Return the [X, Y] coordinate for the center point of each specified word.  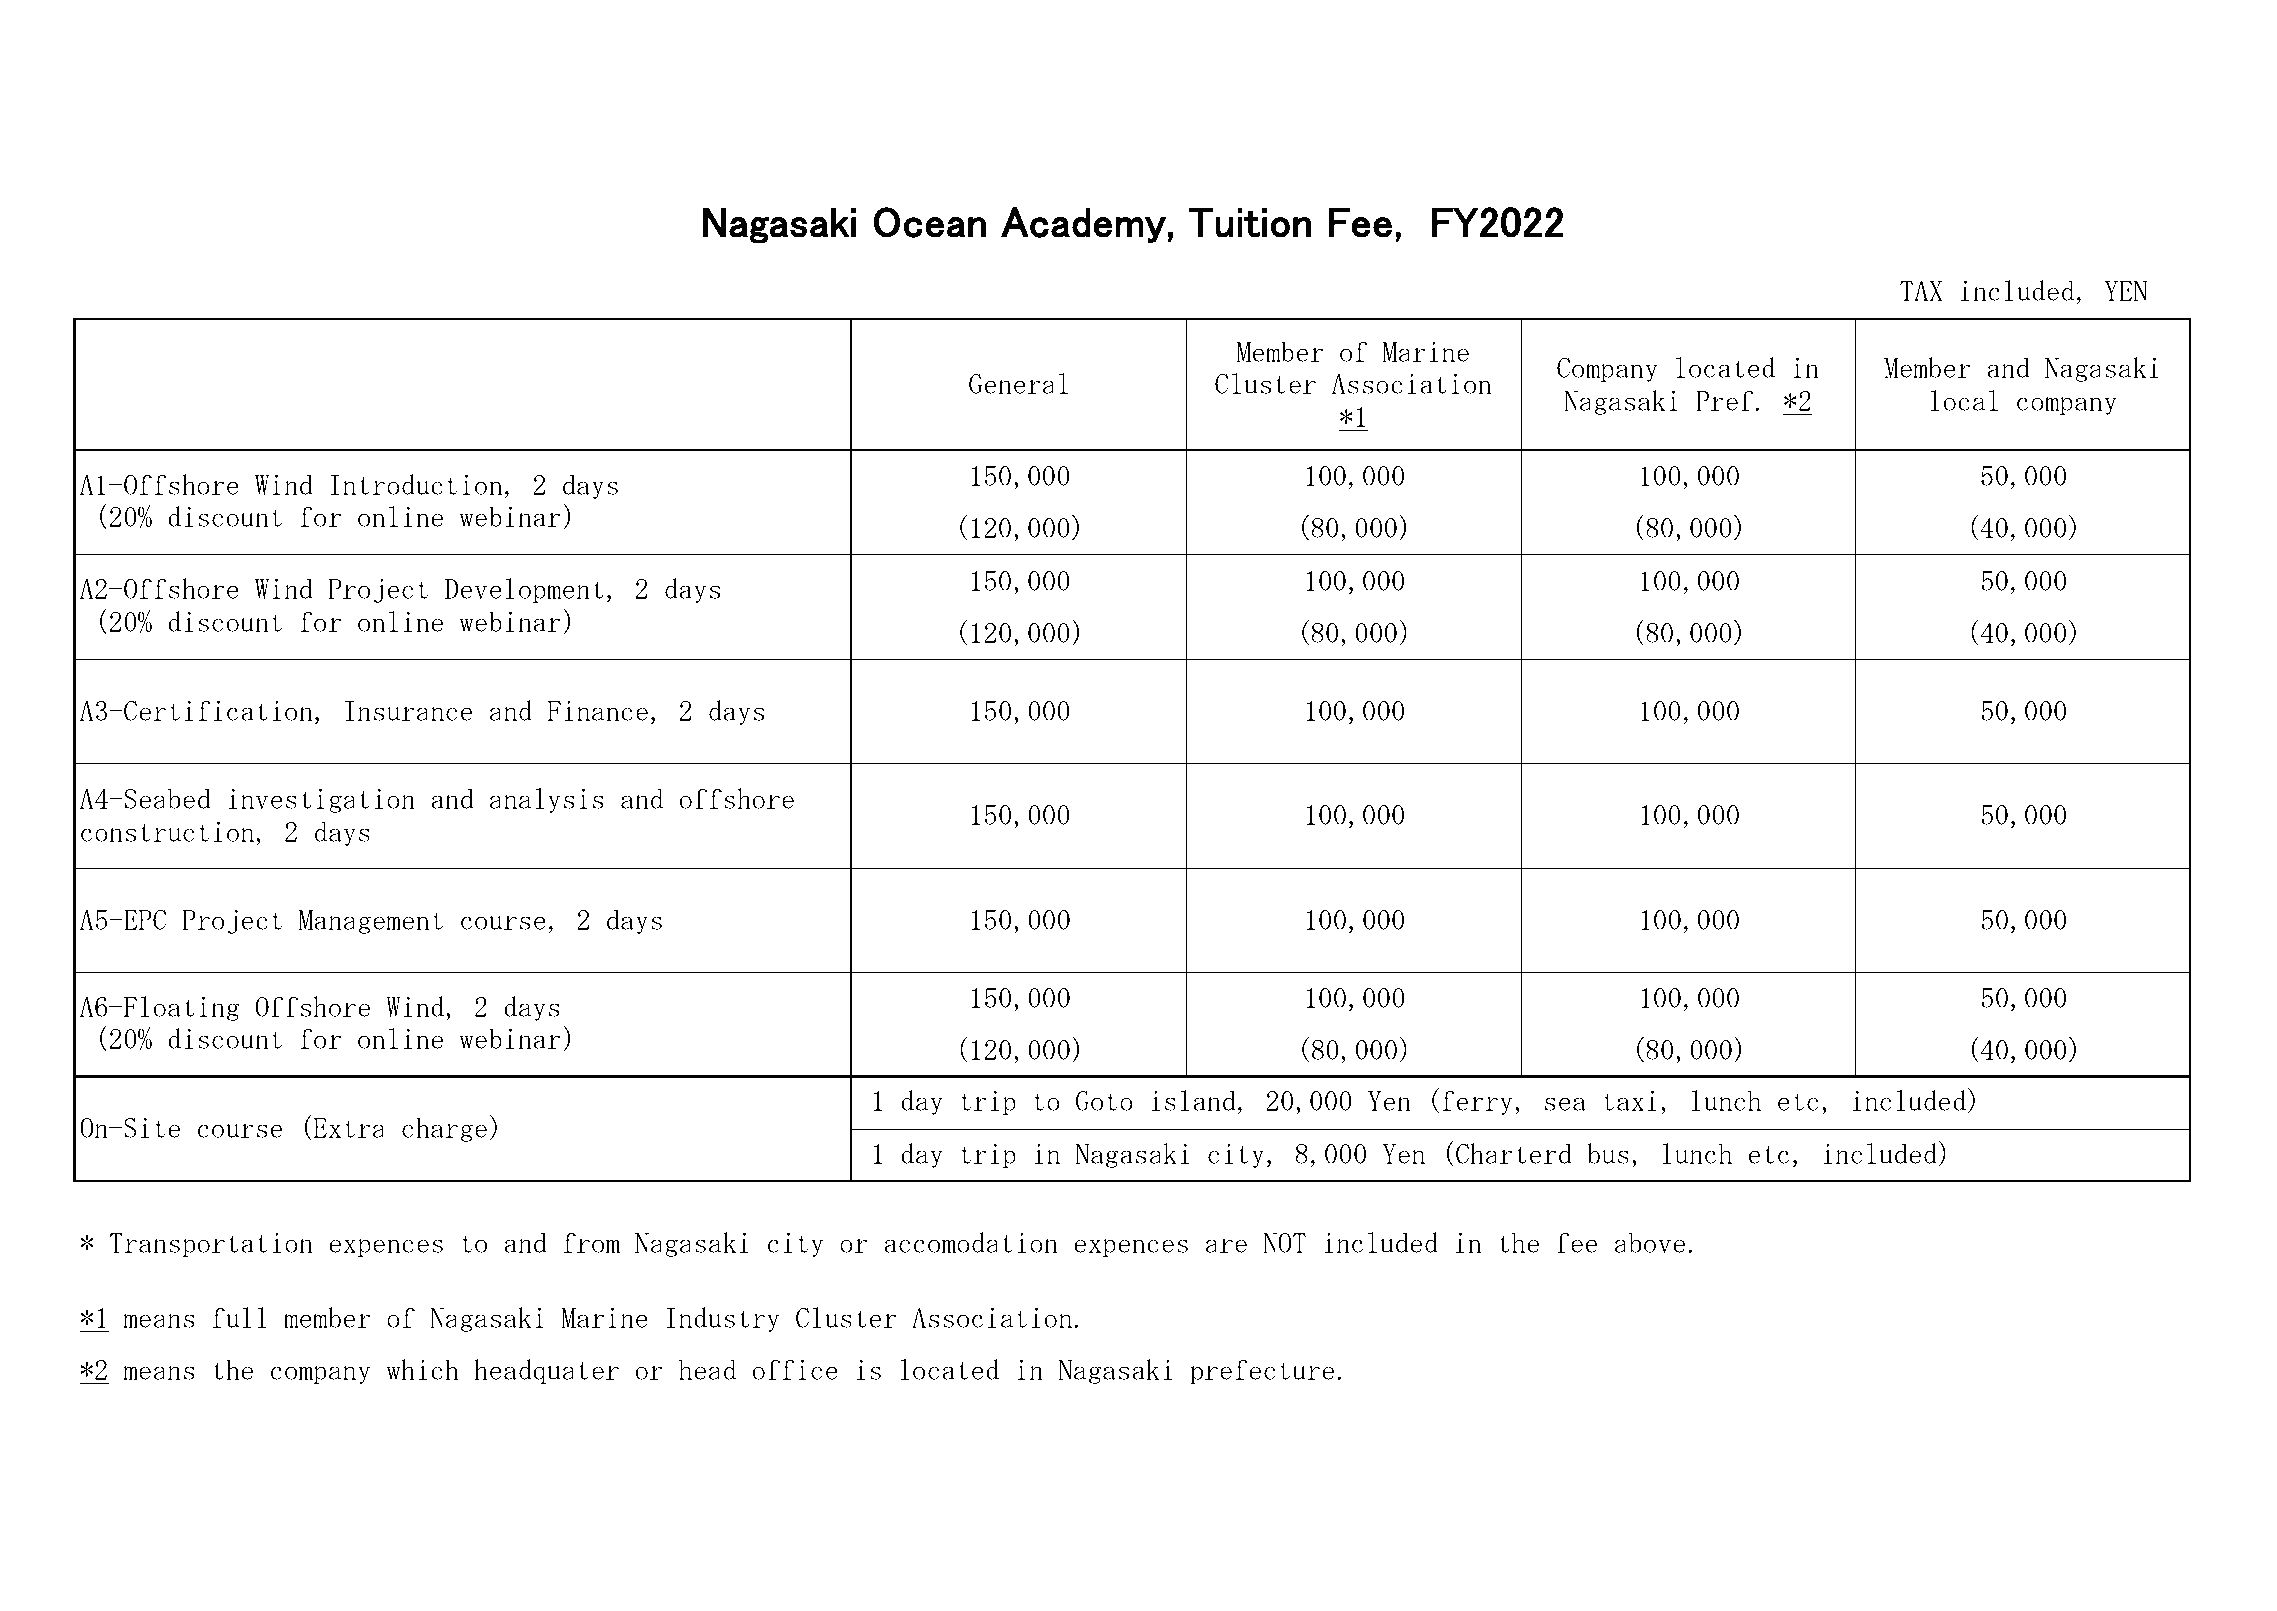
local [1964, 400]
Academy [1083, 225]
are [1226, 1246]
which [422, 1369]
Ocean [930, 222]
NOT [1284, 1243]
